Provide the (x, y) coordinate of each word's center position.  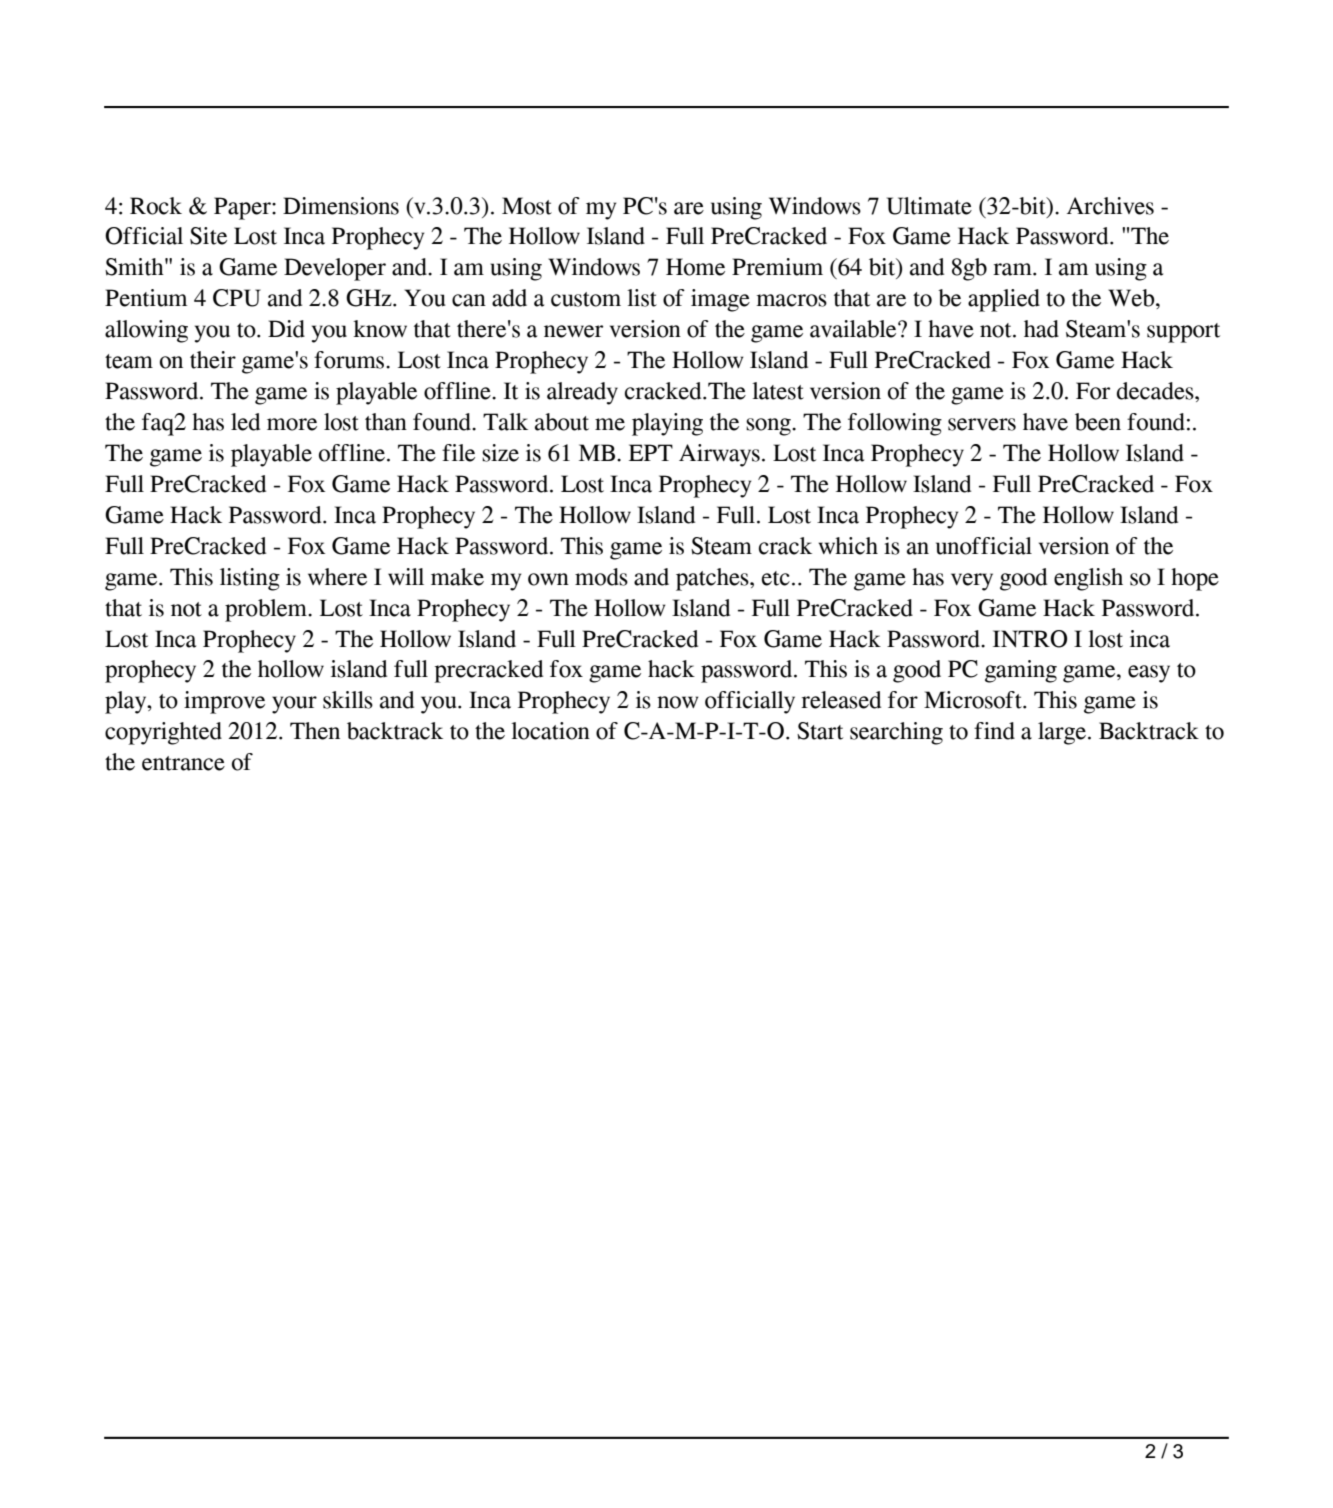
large (1062, 733)
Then (315, 731)
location (550, 731)
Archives (1110, 206)
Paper (243, 208)
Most (527, 206)
